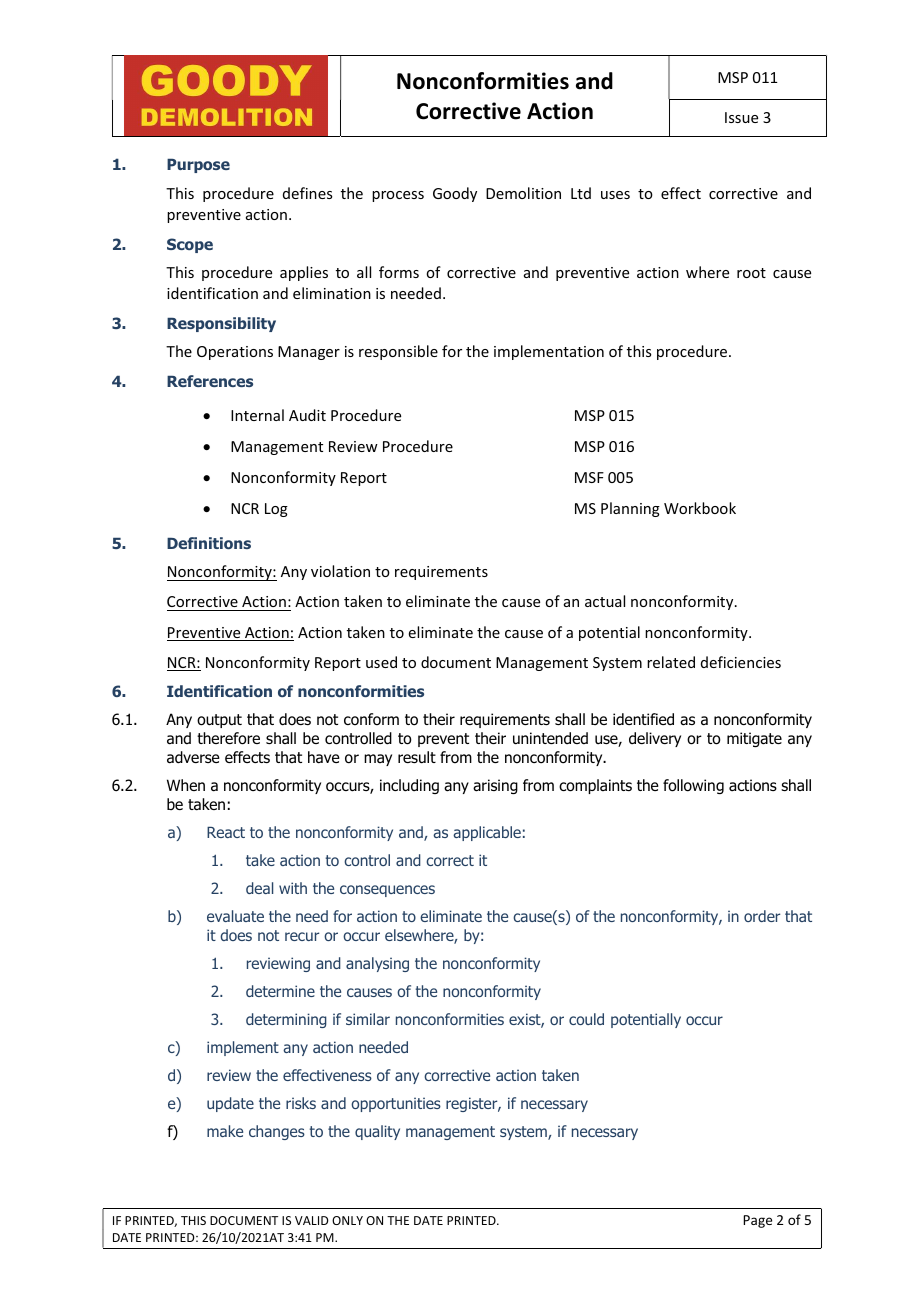 The height and width of the document is (1308, 924). I want to click on Issue, so click(741, 117).
